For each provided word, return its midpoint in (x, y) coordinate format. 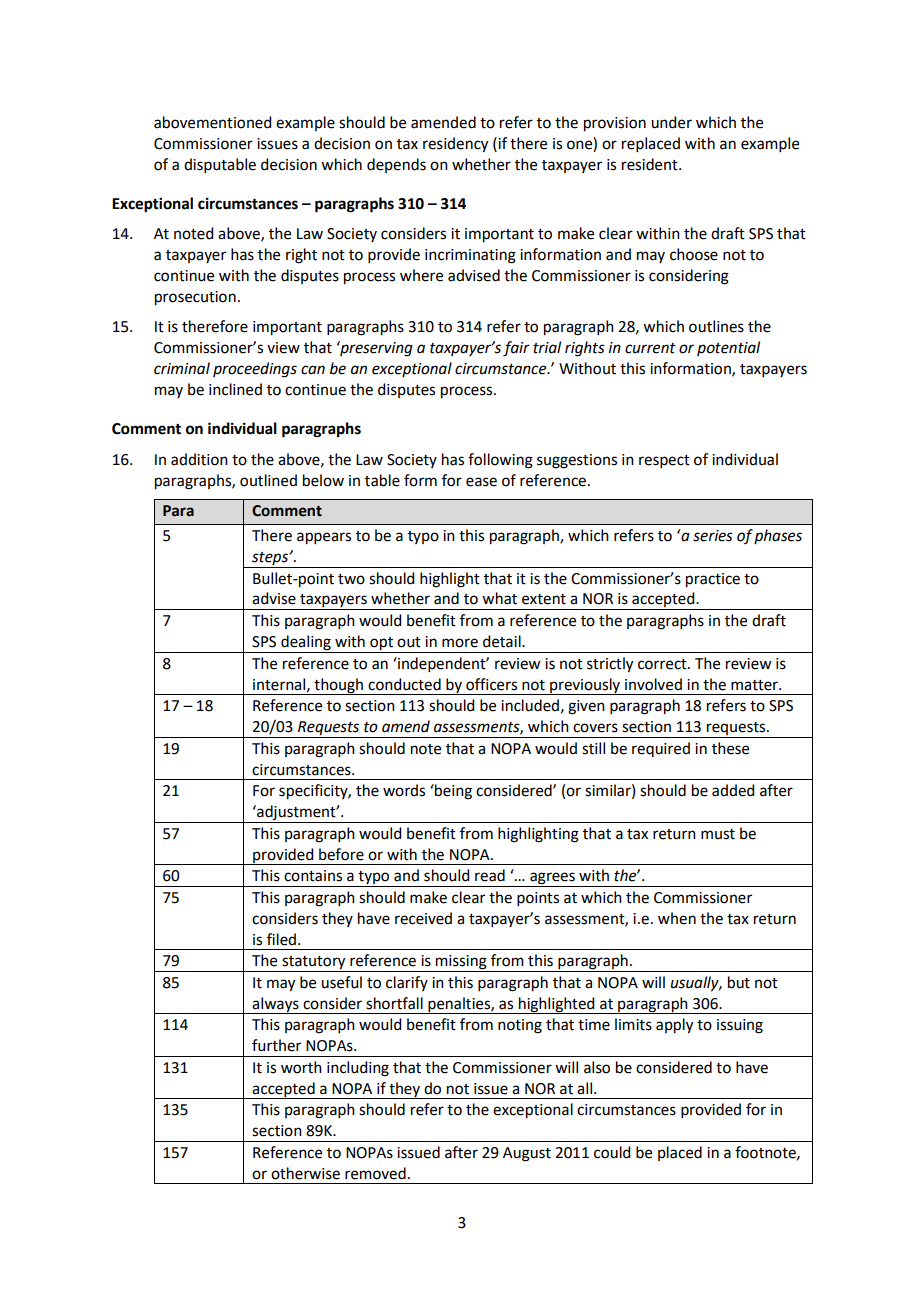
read (490, 875)
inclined (235, 389)
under (671, 122)
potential (728, 348)
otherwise (305, 1173)
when (677, 918)
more (460, 643)
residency (455, 145)
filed (283, 939)
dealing (306, 643)
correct (663, 664)
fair (516, 349)
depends (396, 165)
